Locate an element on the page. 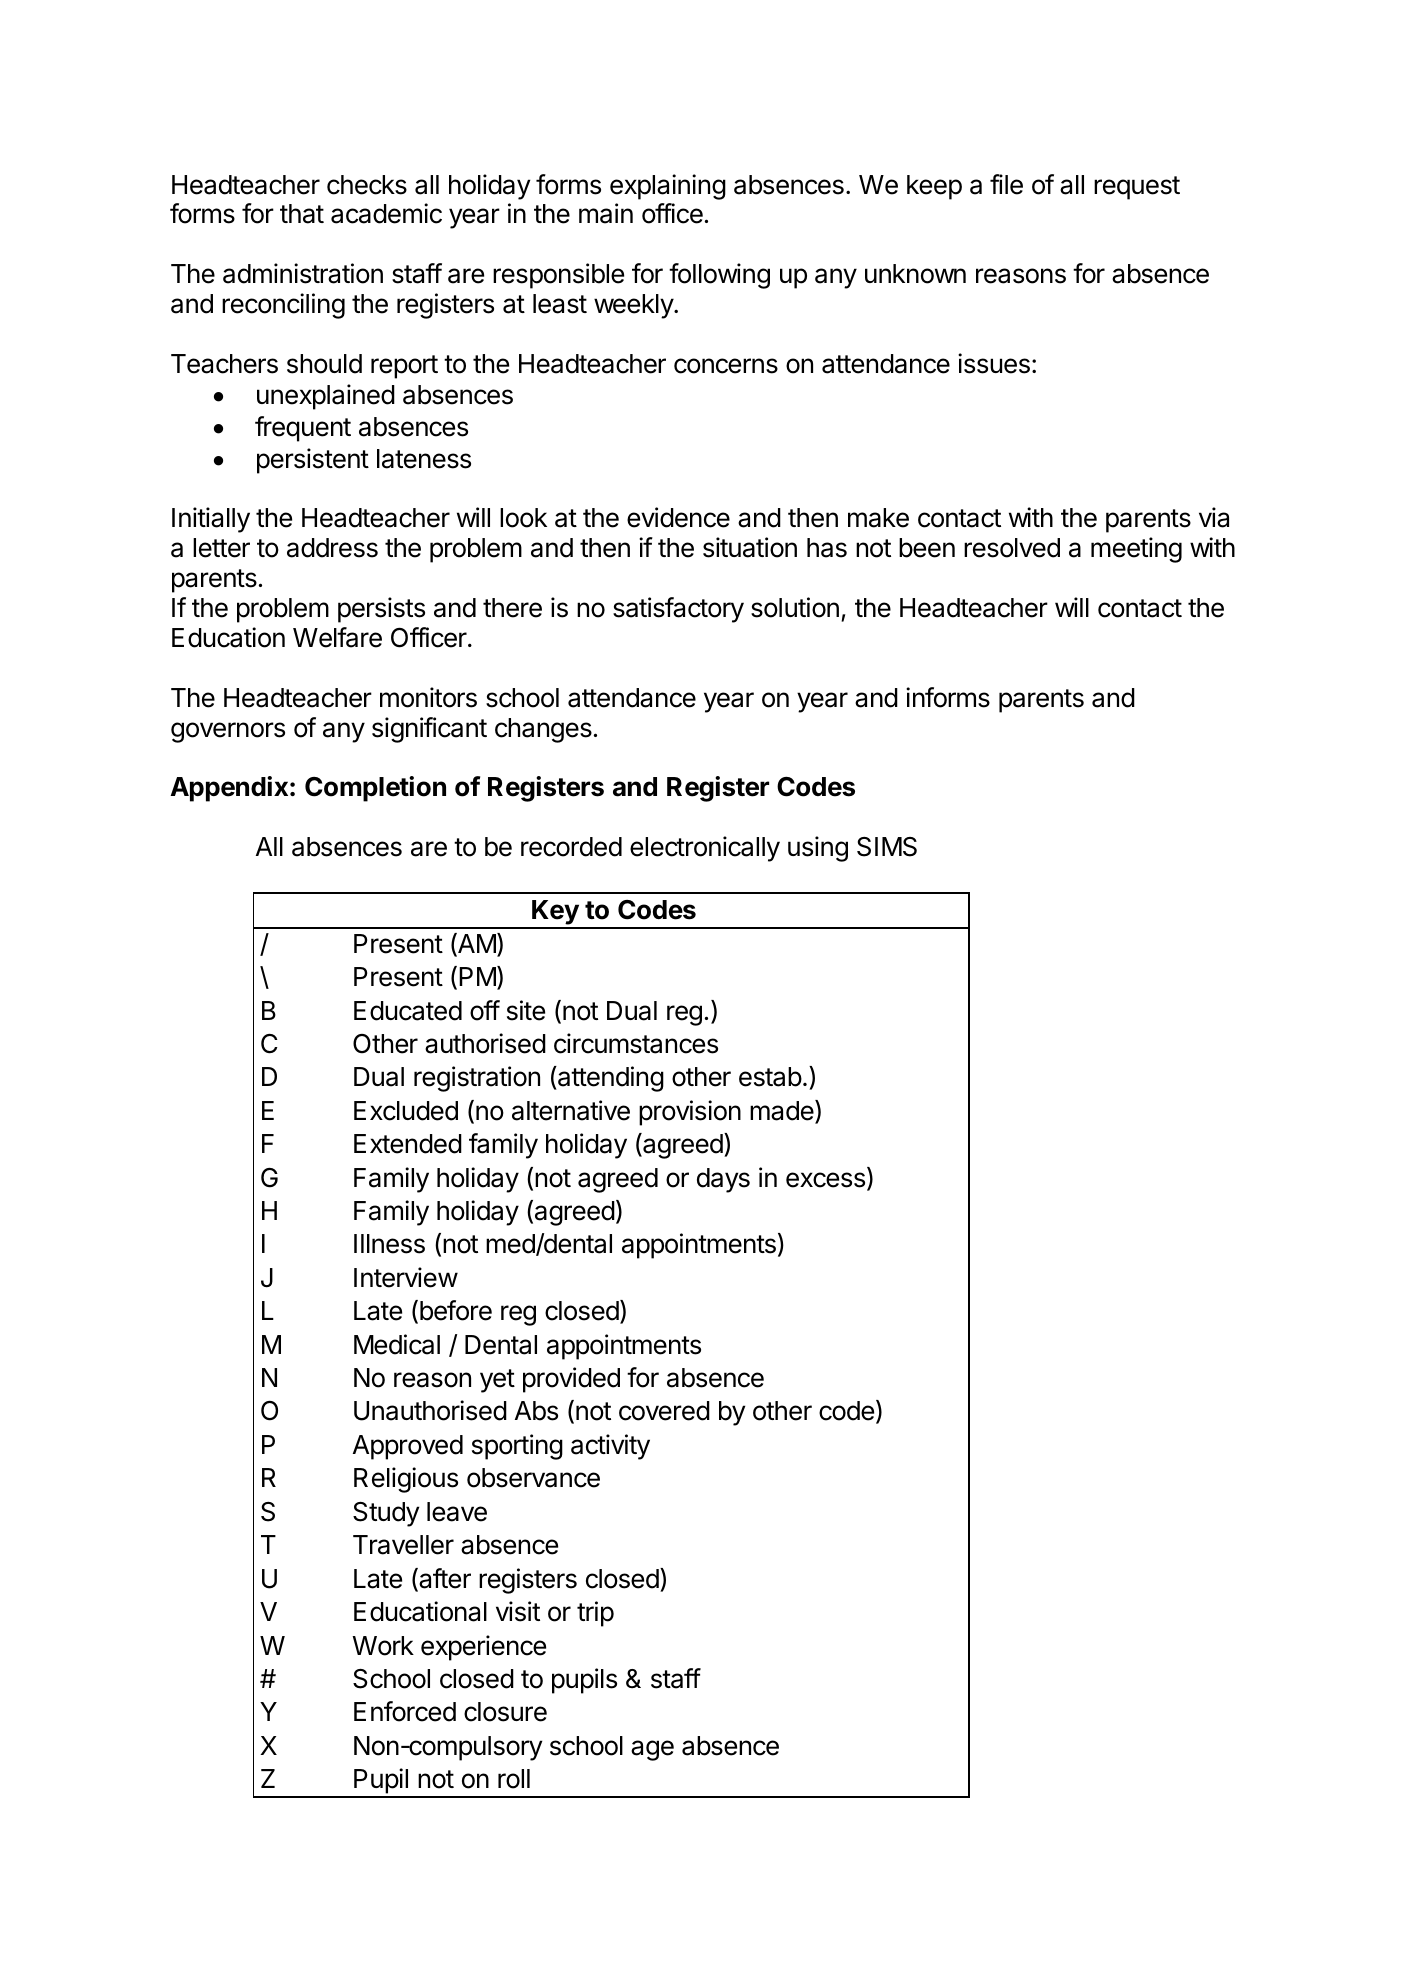  age is located at coordinates (652, 1750).
